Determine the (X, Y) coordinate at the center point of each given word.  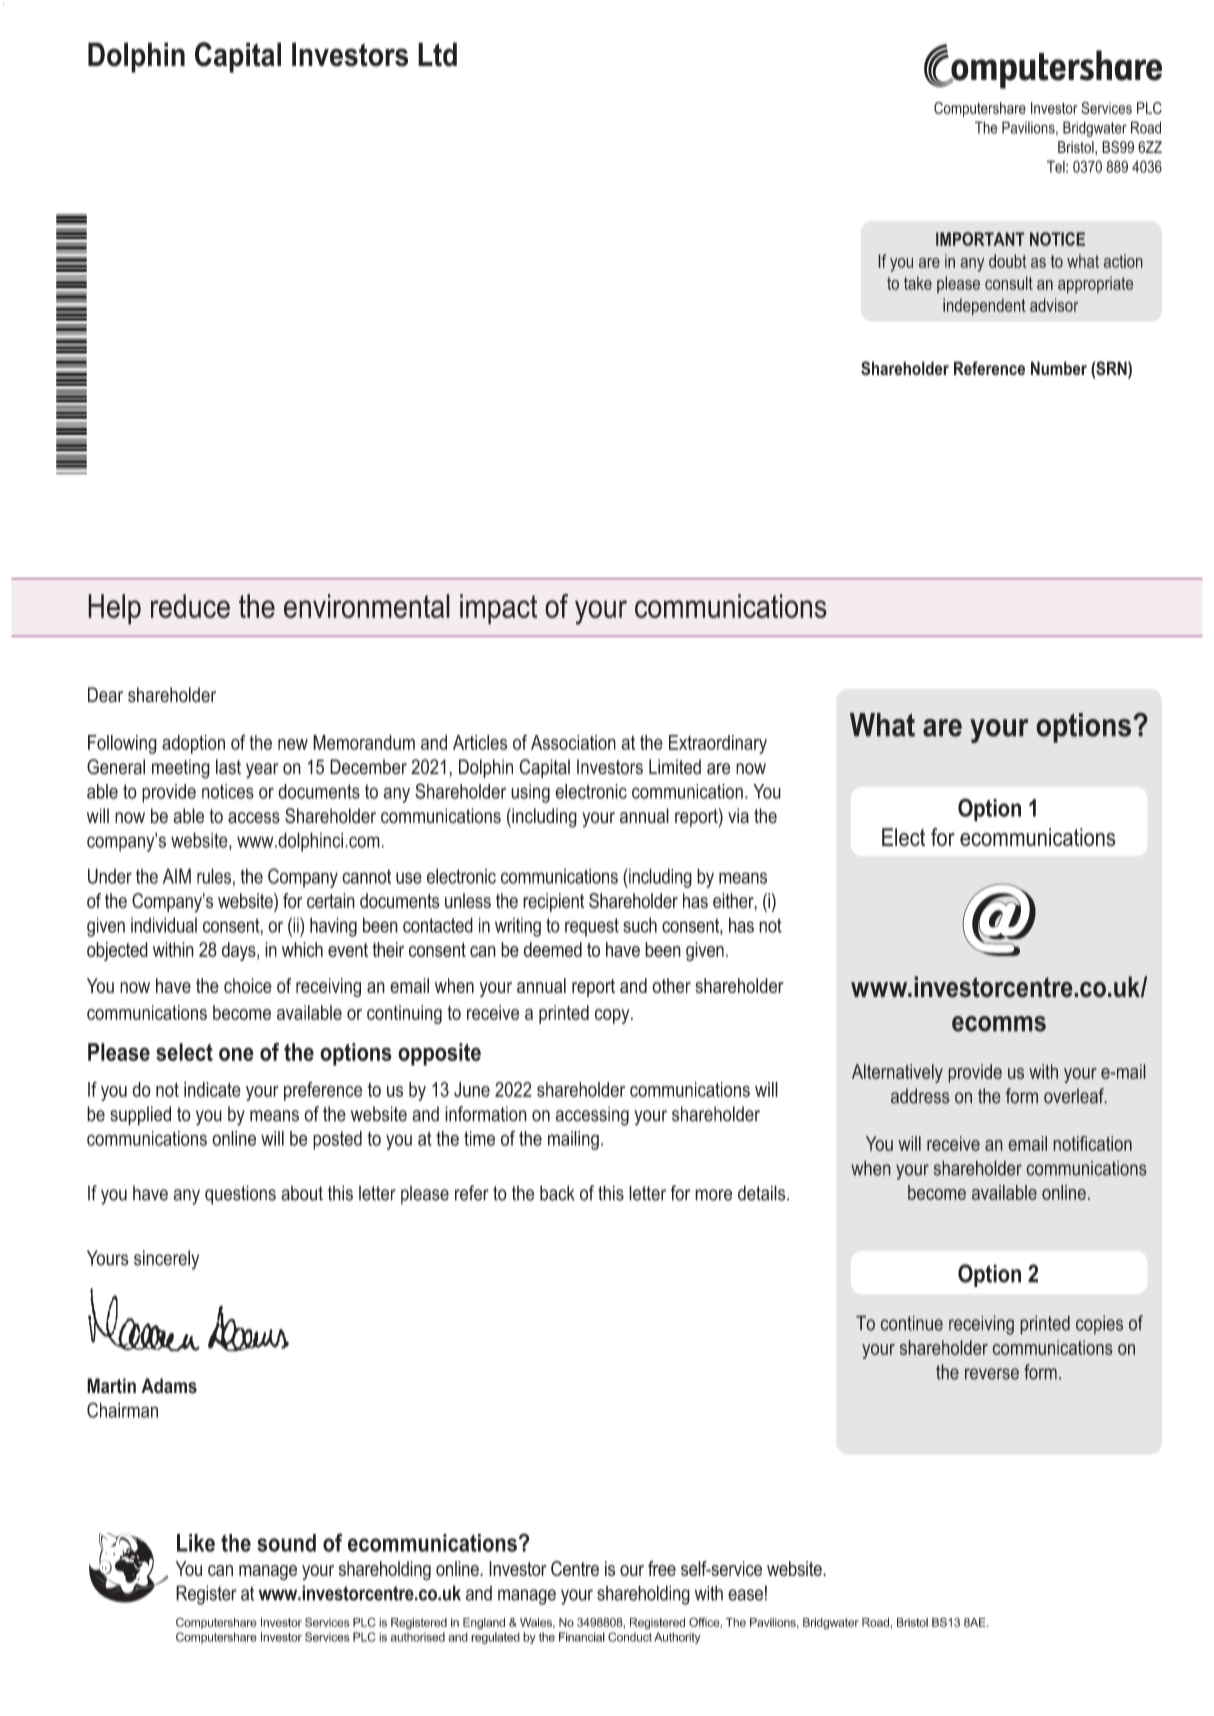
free (662, 1568)
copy (613, 1016)
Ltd (437, 54)
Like (196, 1543)
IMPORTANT (980, 239)
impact (498, 609)
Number (1059, 368)
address (920, 1096)
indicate (212, 1089)
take (918, 283)
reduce (190, 606)
